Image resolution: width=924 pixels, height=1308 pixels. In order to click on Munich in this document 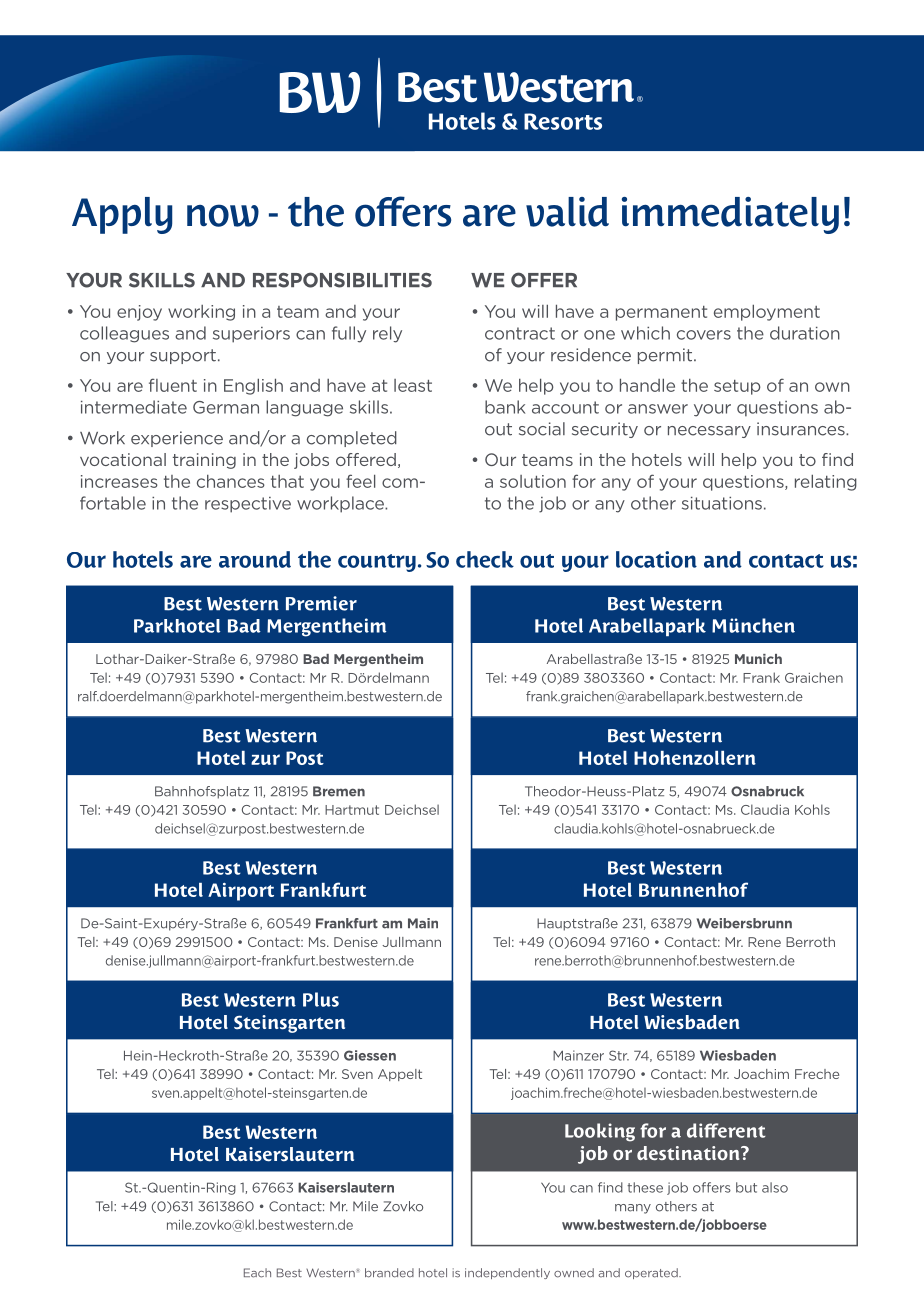, I will do `click(758, 659)`.
